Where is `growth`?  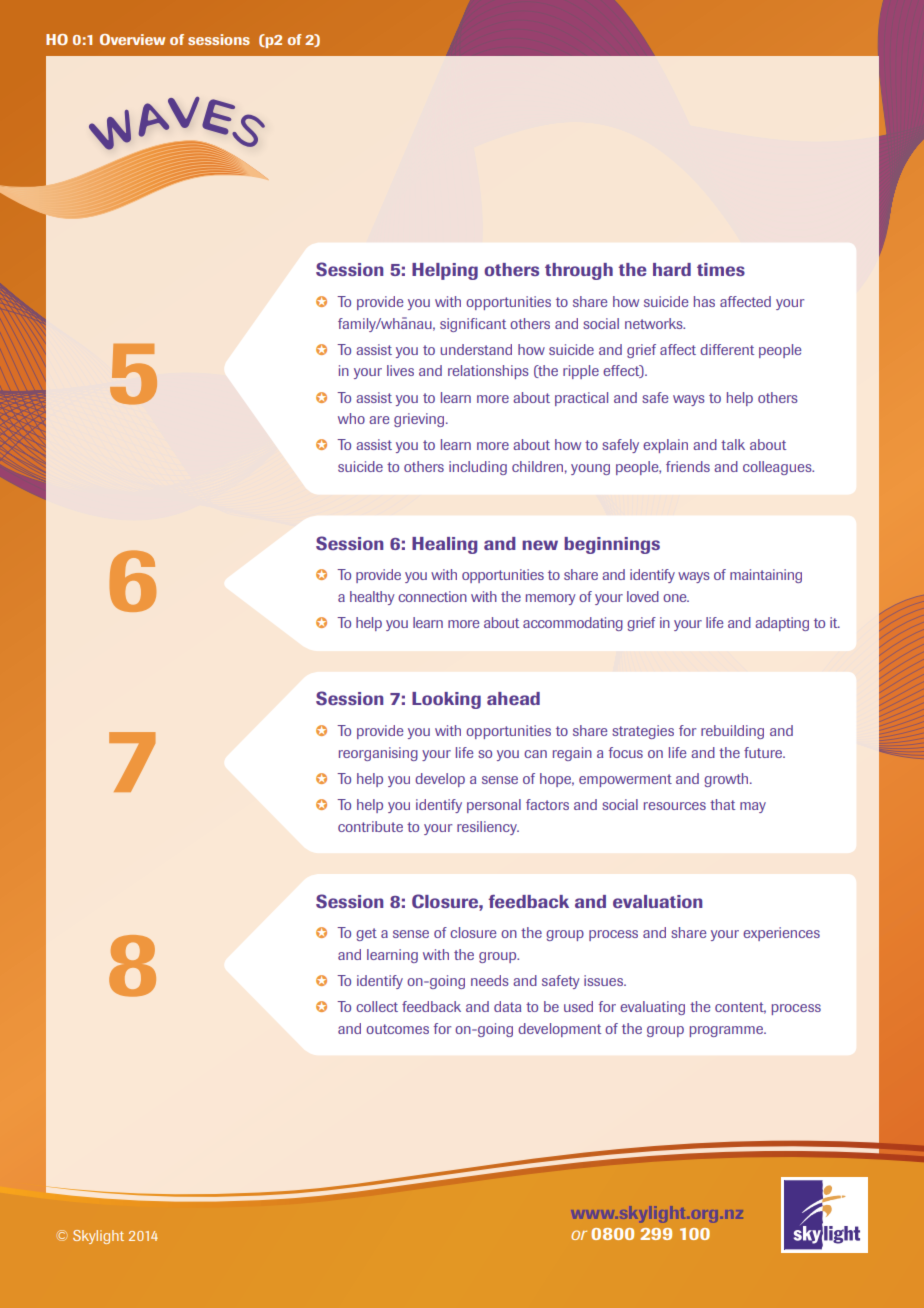 growth is located at coordinates (727, 780).
